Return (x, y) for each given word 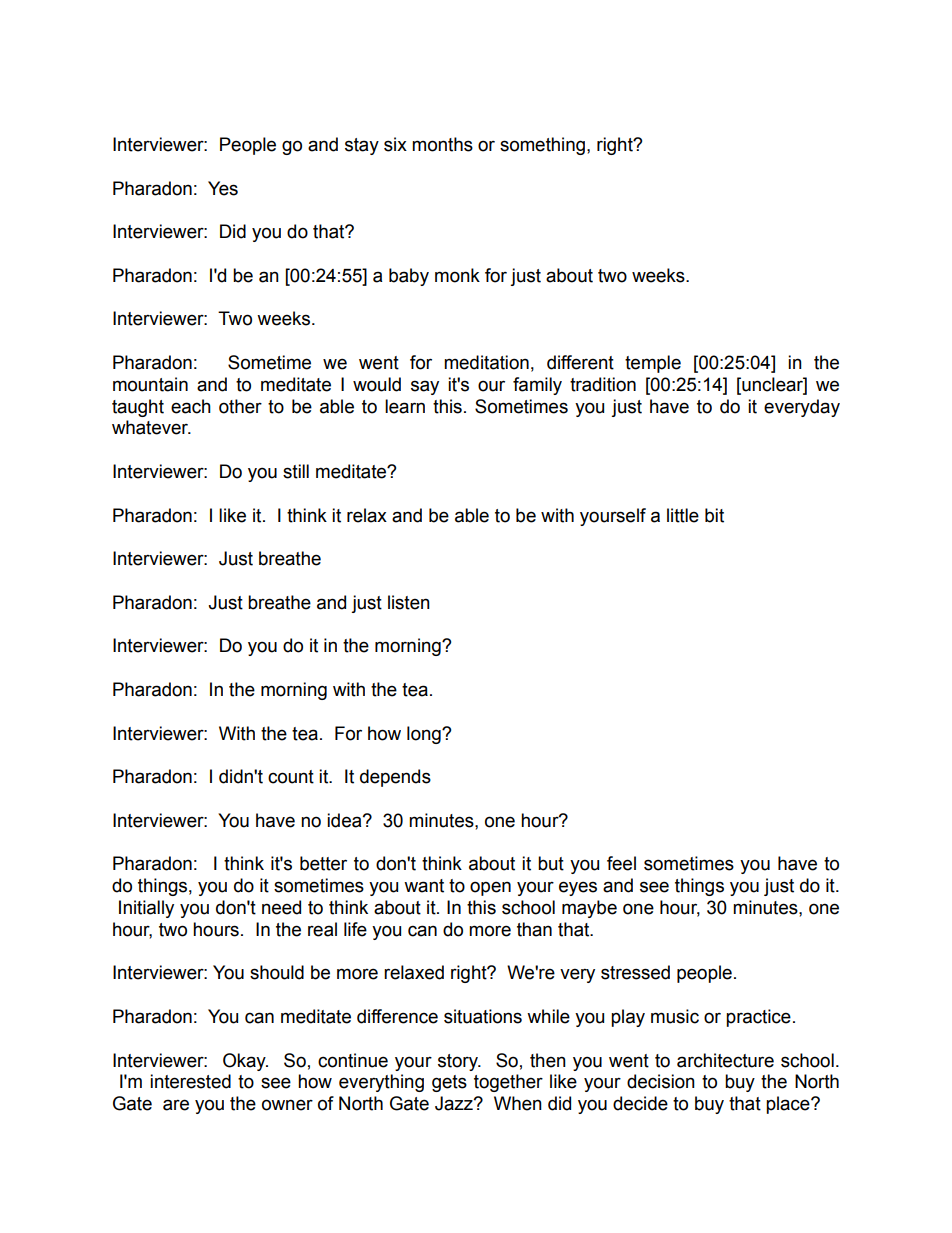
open (490, 888)
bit (714, 515)
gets (449, 1083)
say (425, 387)
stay (362, 146)
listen (409, 602)
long (425, 735)
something (542, 146)
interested (190, 1081)
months (442, 144)
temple (653, 364)
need (281, 907)
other (240, 406)
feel (621, 863)
